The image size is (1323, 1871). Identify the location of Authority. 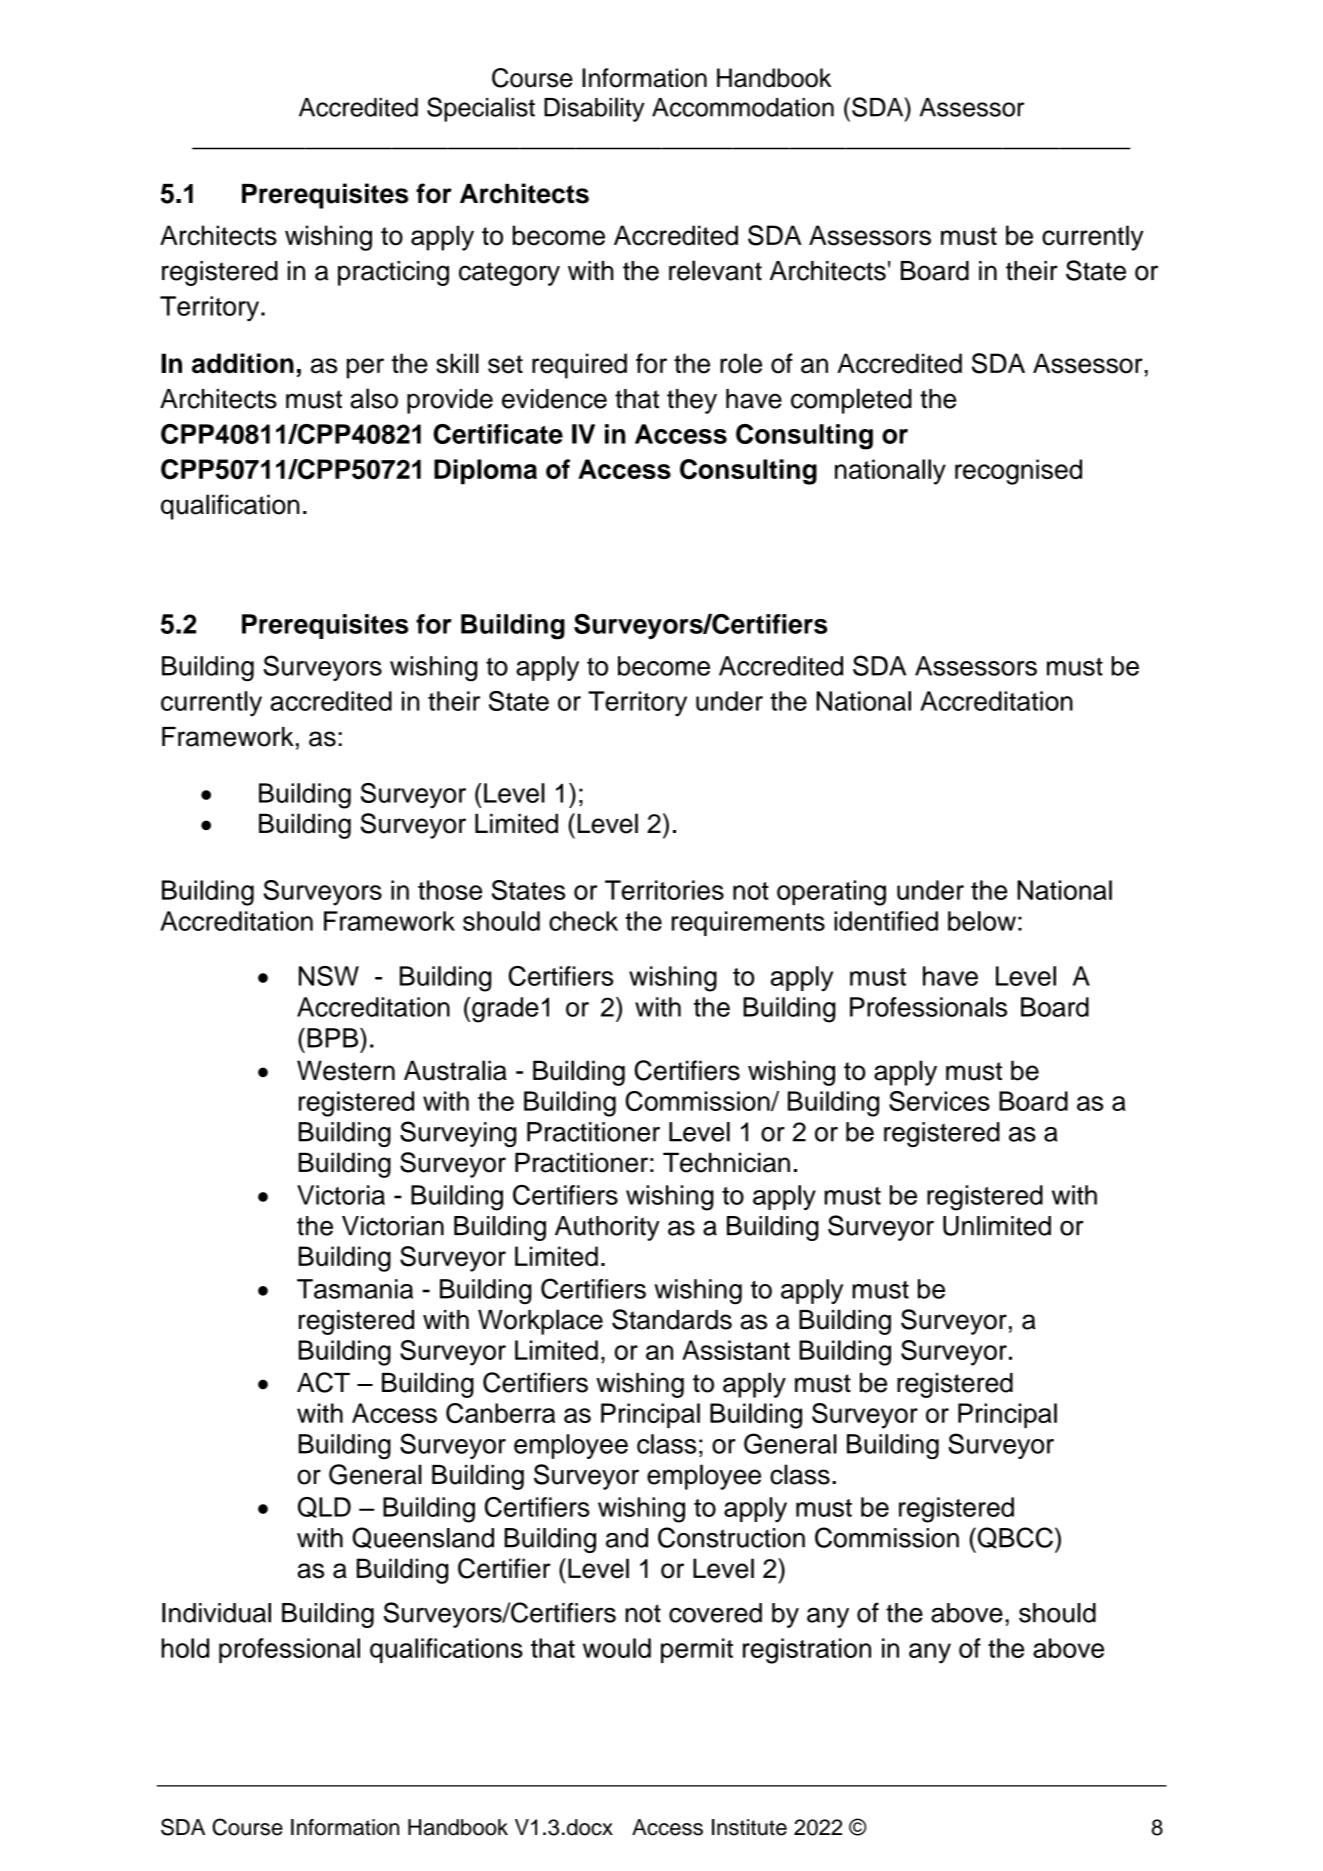
(607, 1228).
